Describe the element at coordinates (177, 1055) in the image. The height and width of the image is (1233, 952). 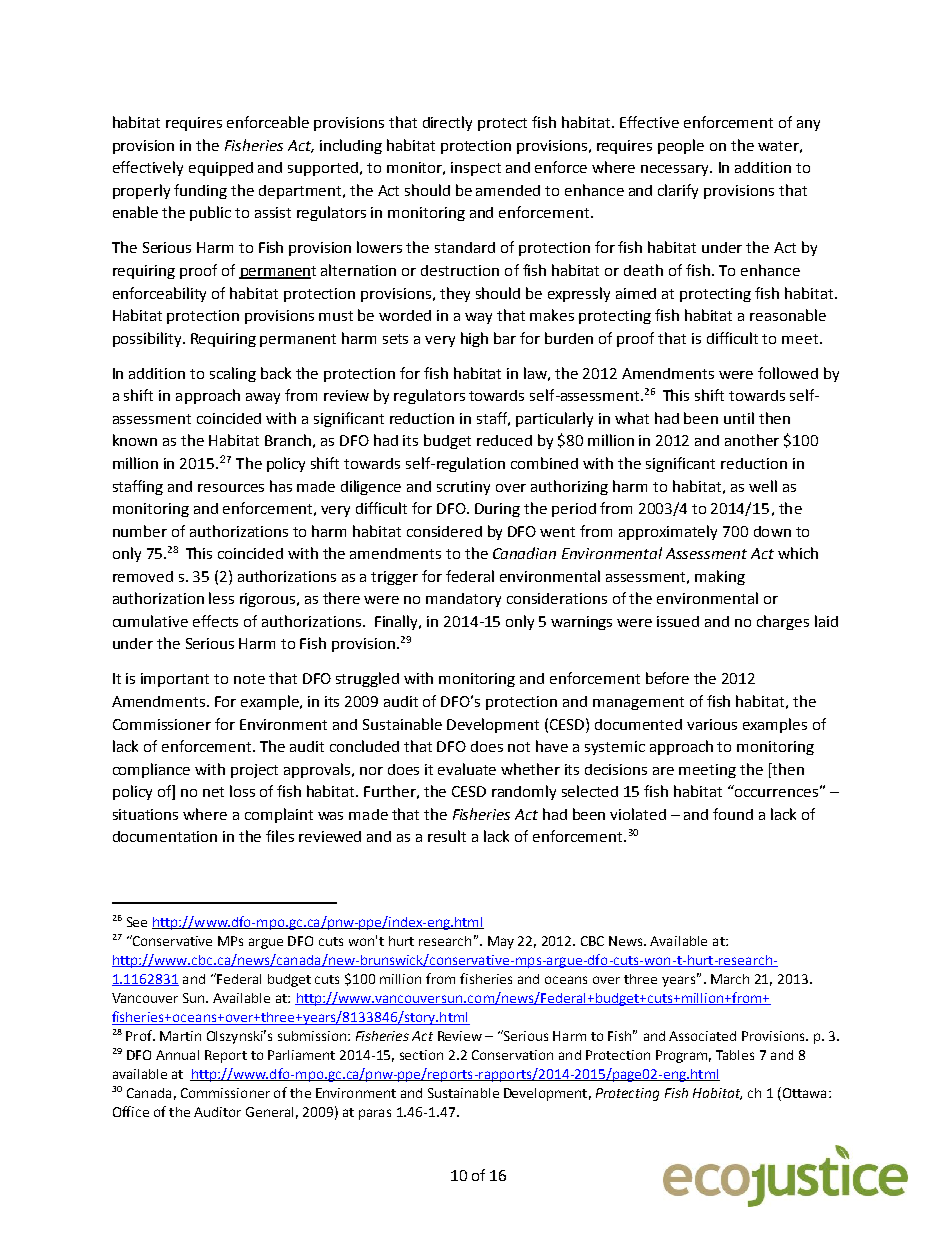
I see `Annual` at that location.
